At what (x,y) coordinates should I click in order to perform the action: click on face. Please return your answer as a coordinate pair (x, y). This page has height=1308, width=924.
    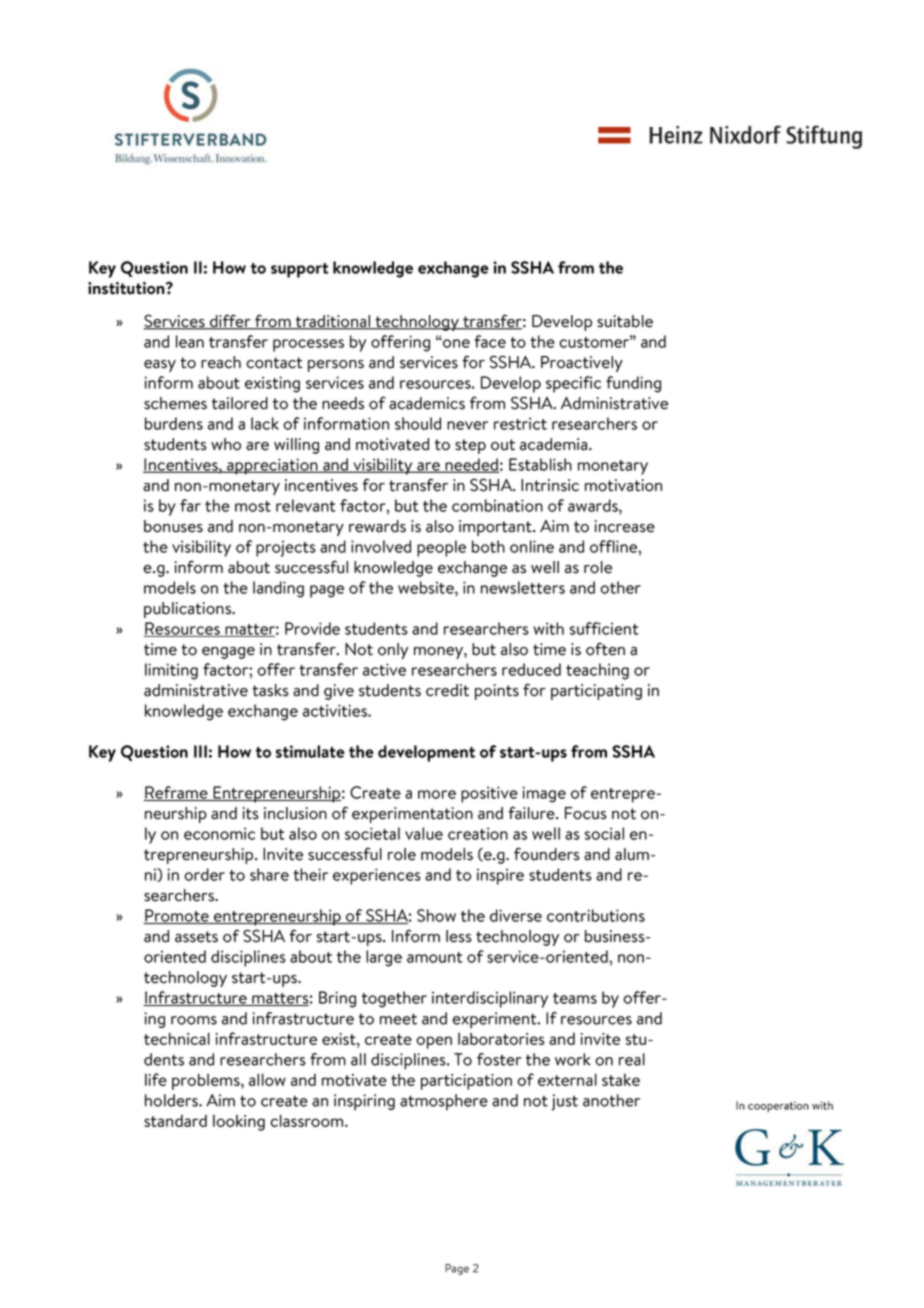
    Looking at the image, I should click on (490, 341).
